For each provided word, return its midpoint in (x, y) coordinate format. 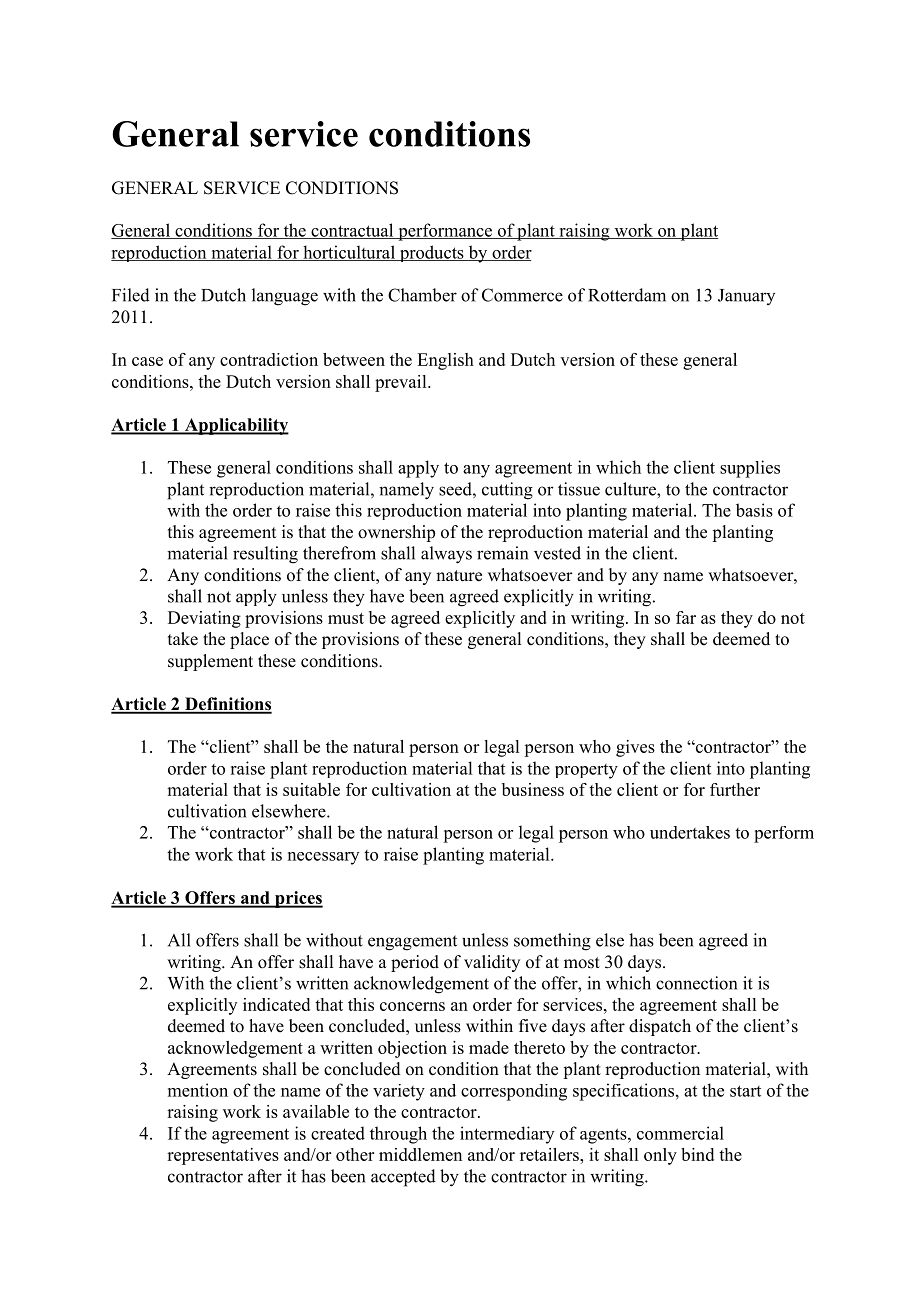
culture (631, 489)
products (431, 253)
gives (635, 748)
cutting (507, 491)
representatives (223, 1156)
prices (298, 899)
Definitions (227, 705)
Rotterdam (627, 295)
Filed (131, 295)
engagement (412, 943)
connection (696, 983)
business (533, 789)
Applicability (235, 426)
